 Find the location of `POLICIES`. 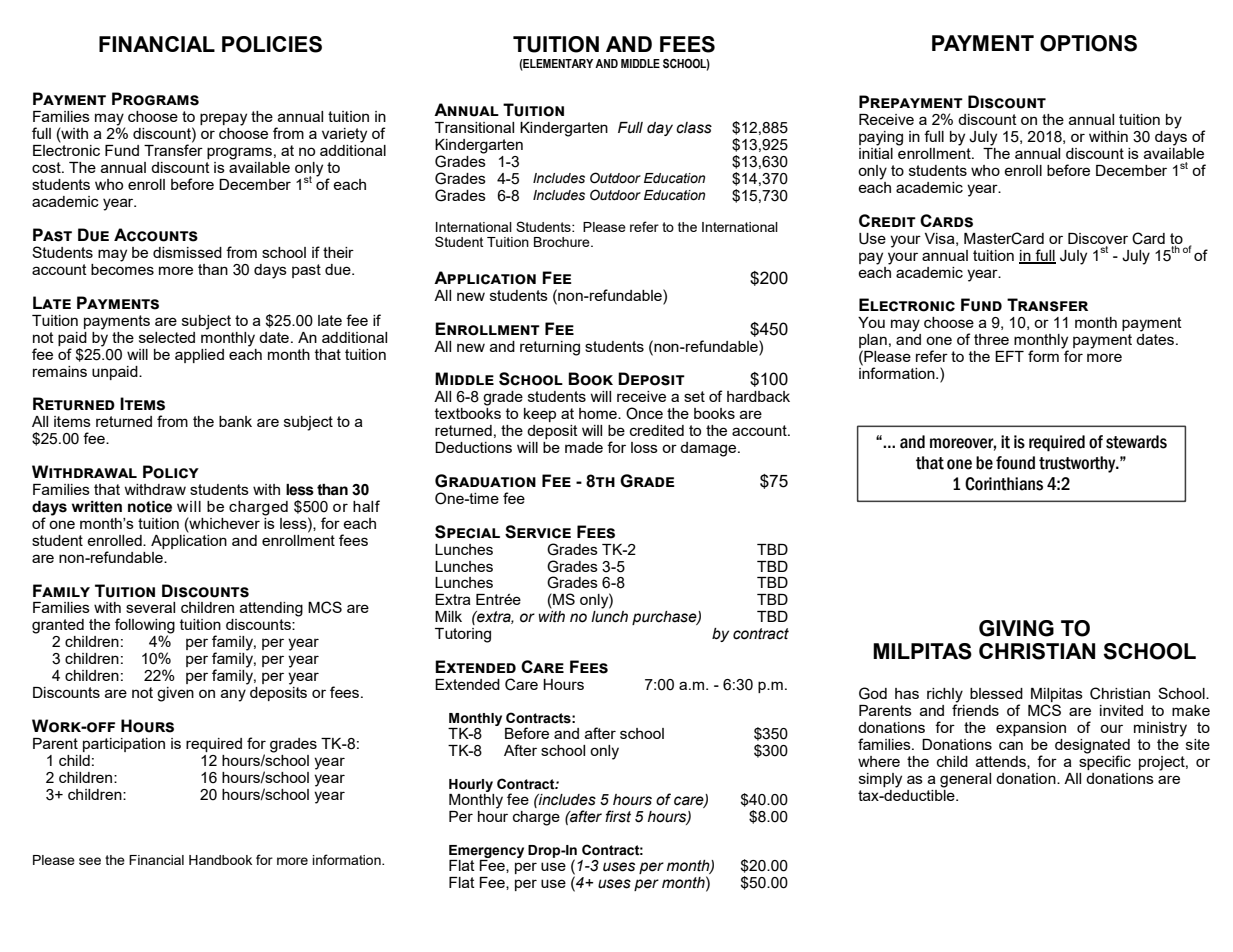

POLICIES is located at coordinates (272, 44).
